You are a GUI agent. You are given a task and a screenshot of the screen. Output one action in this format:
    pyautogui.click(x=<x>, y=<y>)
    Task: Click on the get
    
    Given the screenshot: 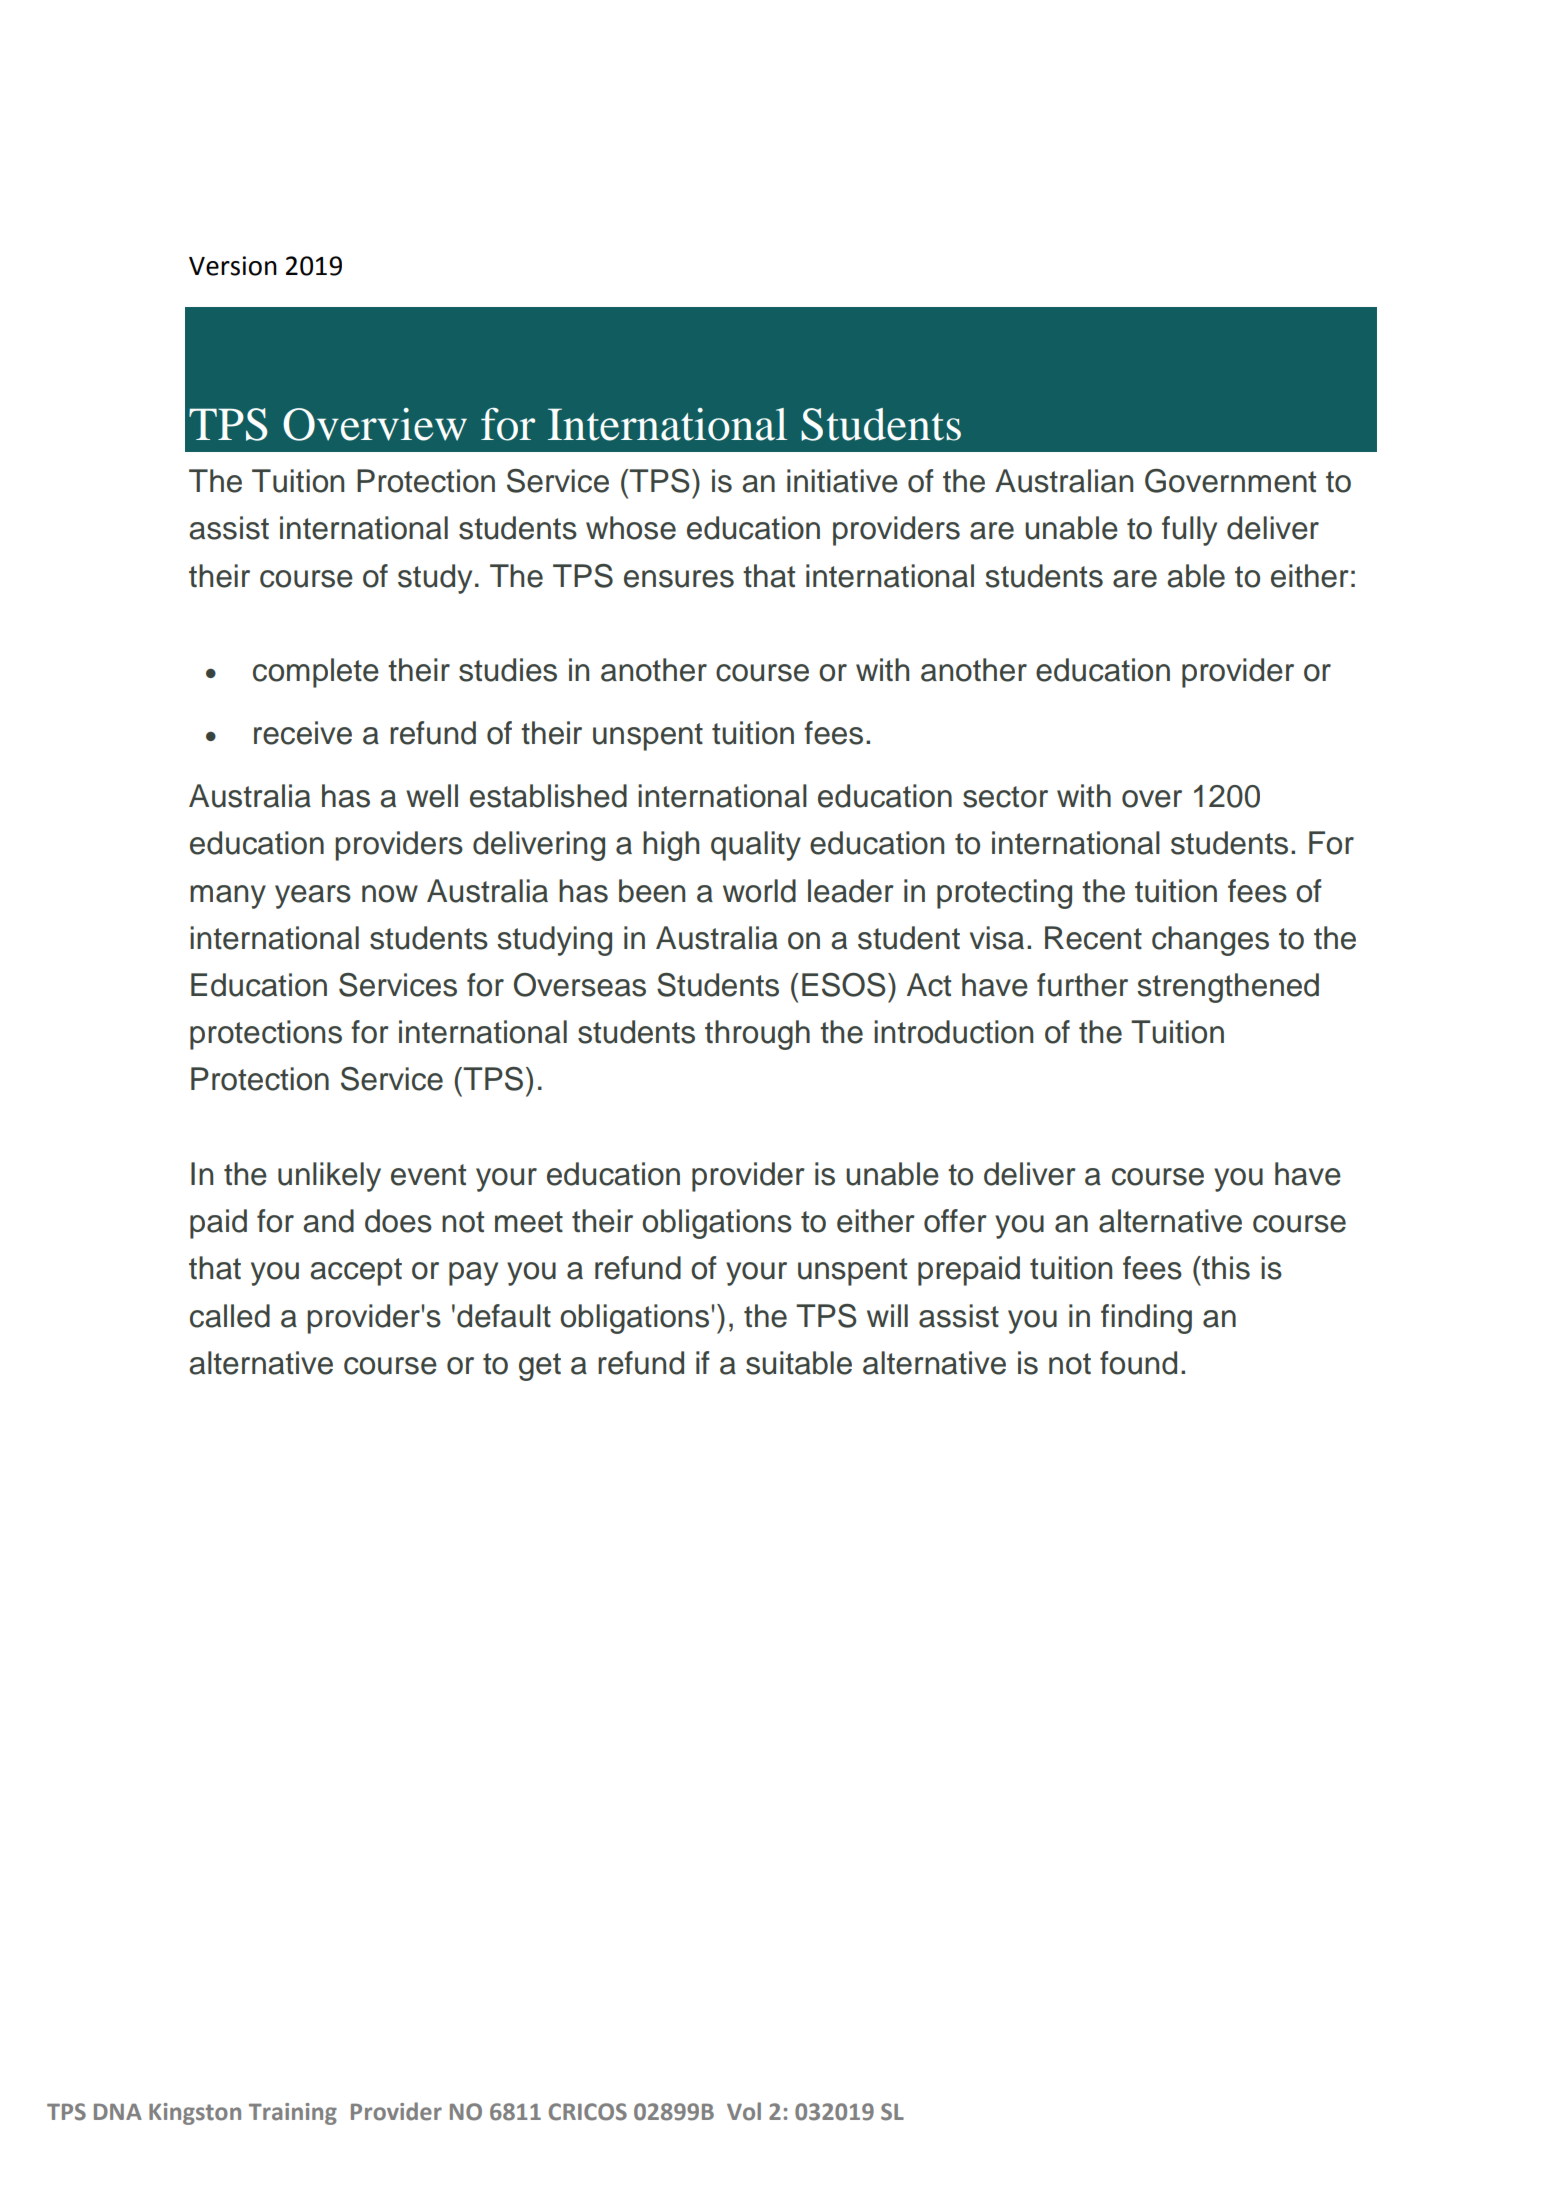 What is the action you would take?
    pyautogui.click(x=540, y=1367)
